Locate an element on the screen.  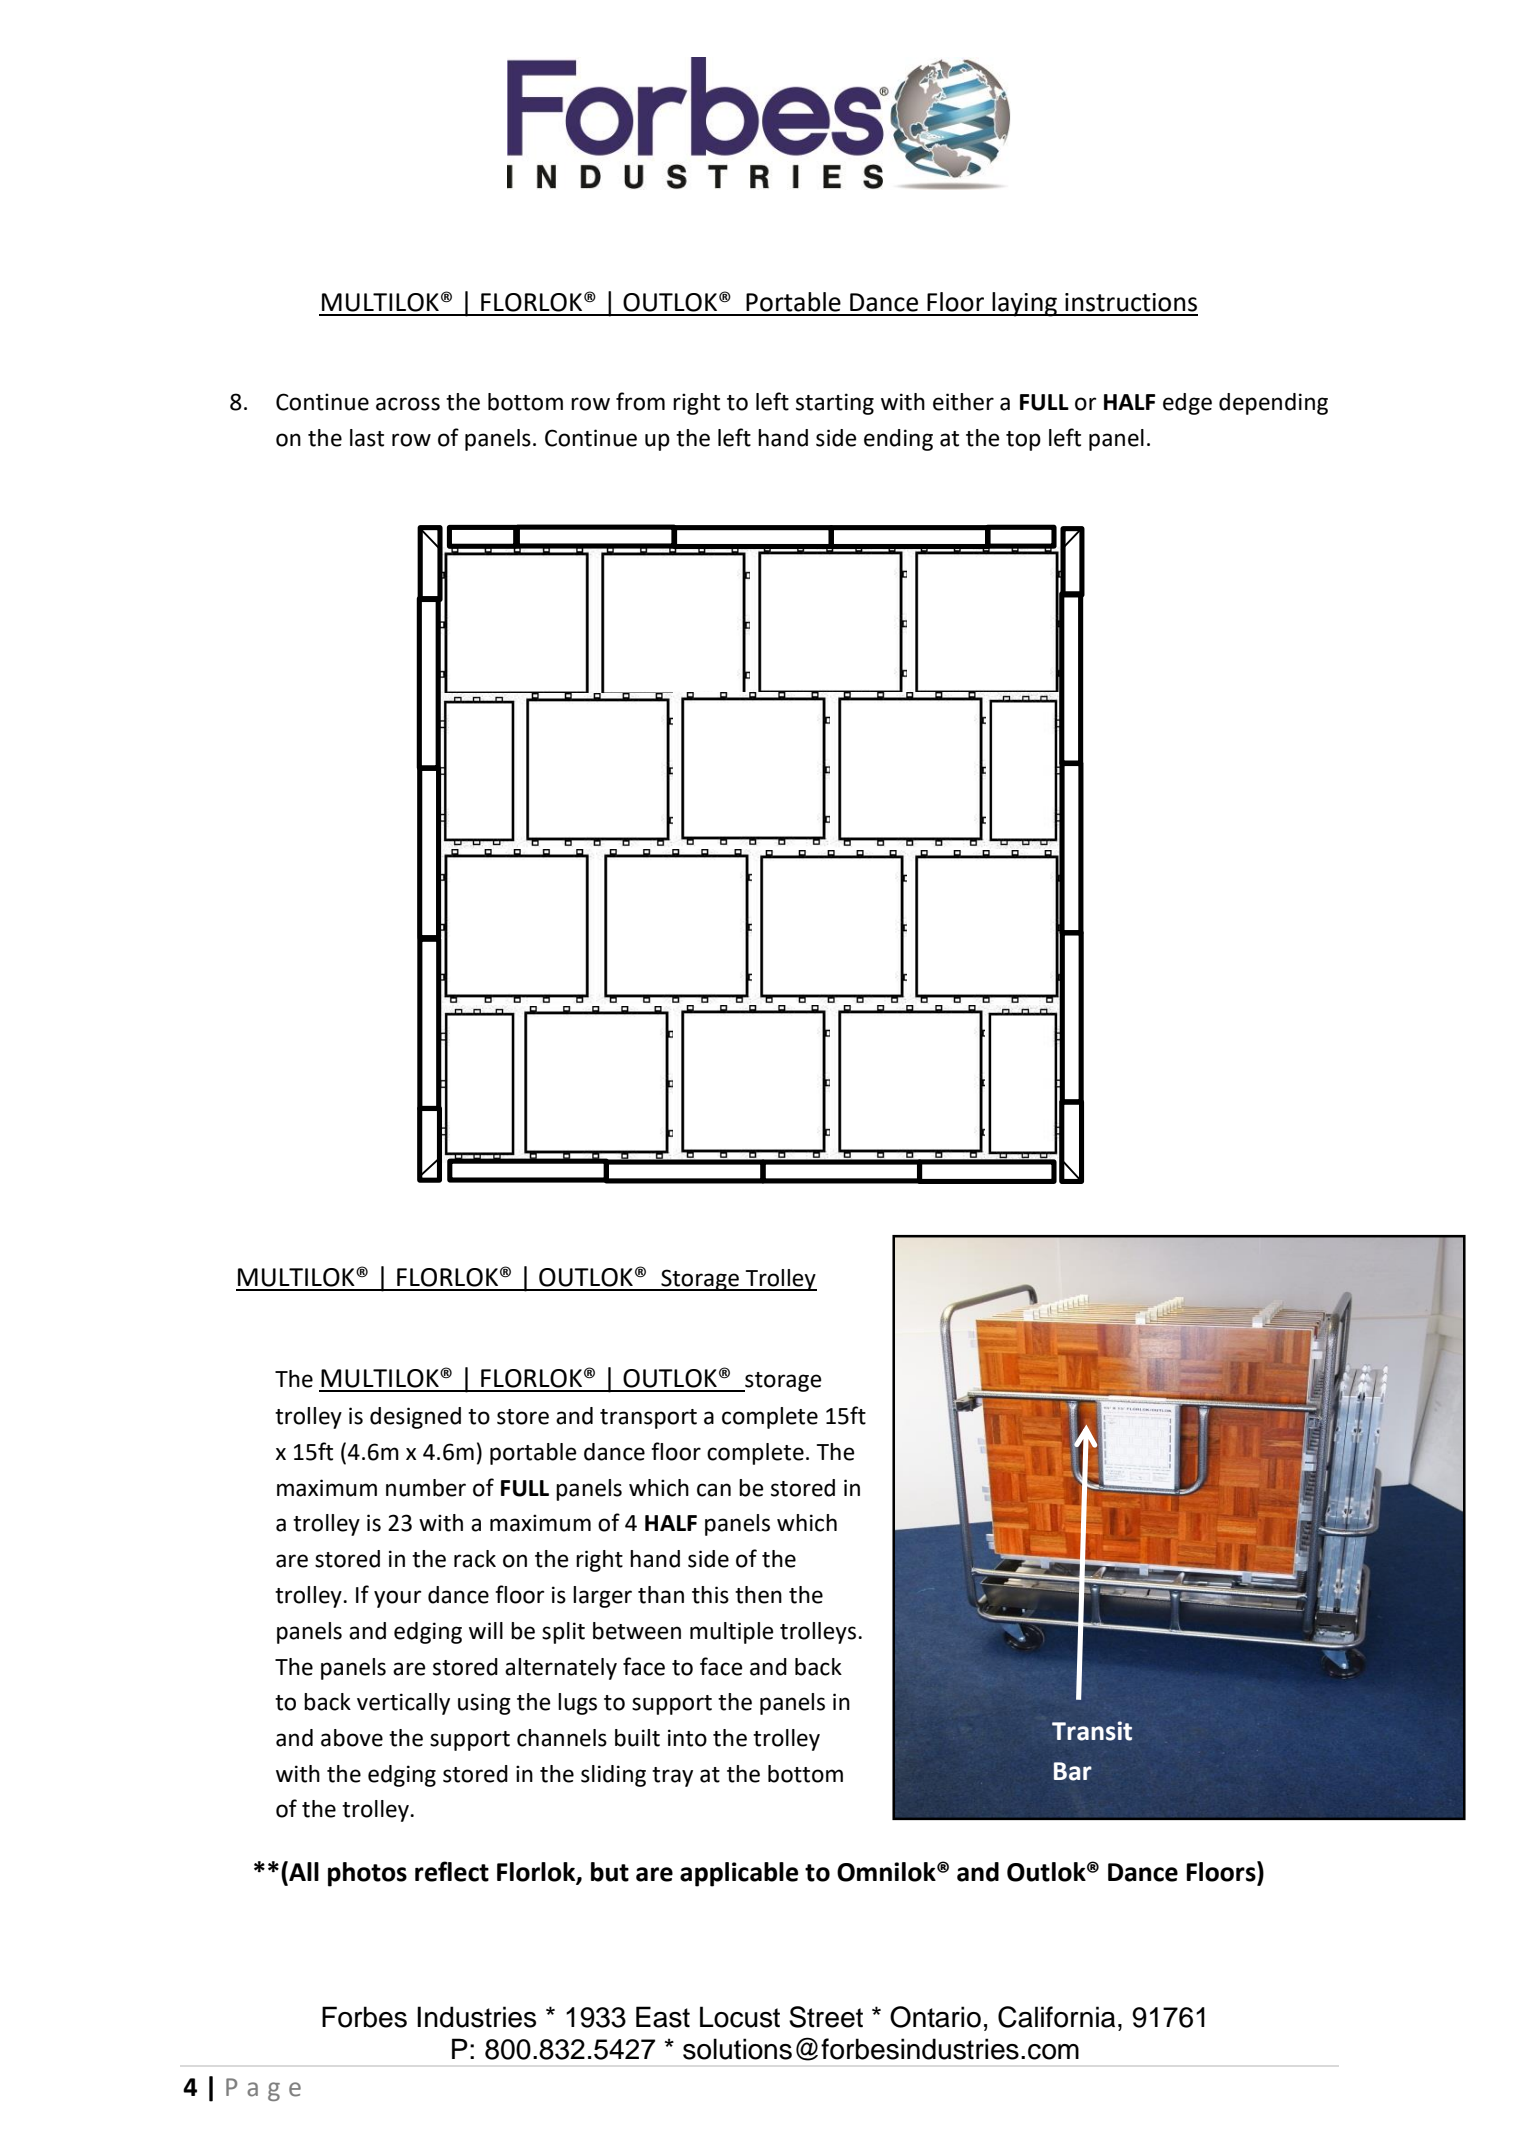
laying is located at coordinates (1025, 304).
